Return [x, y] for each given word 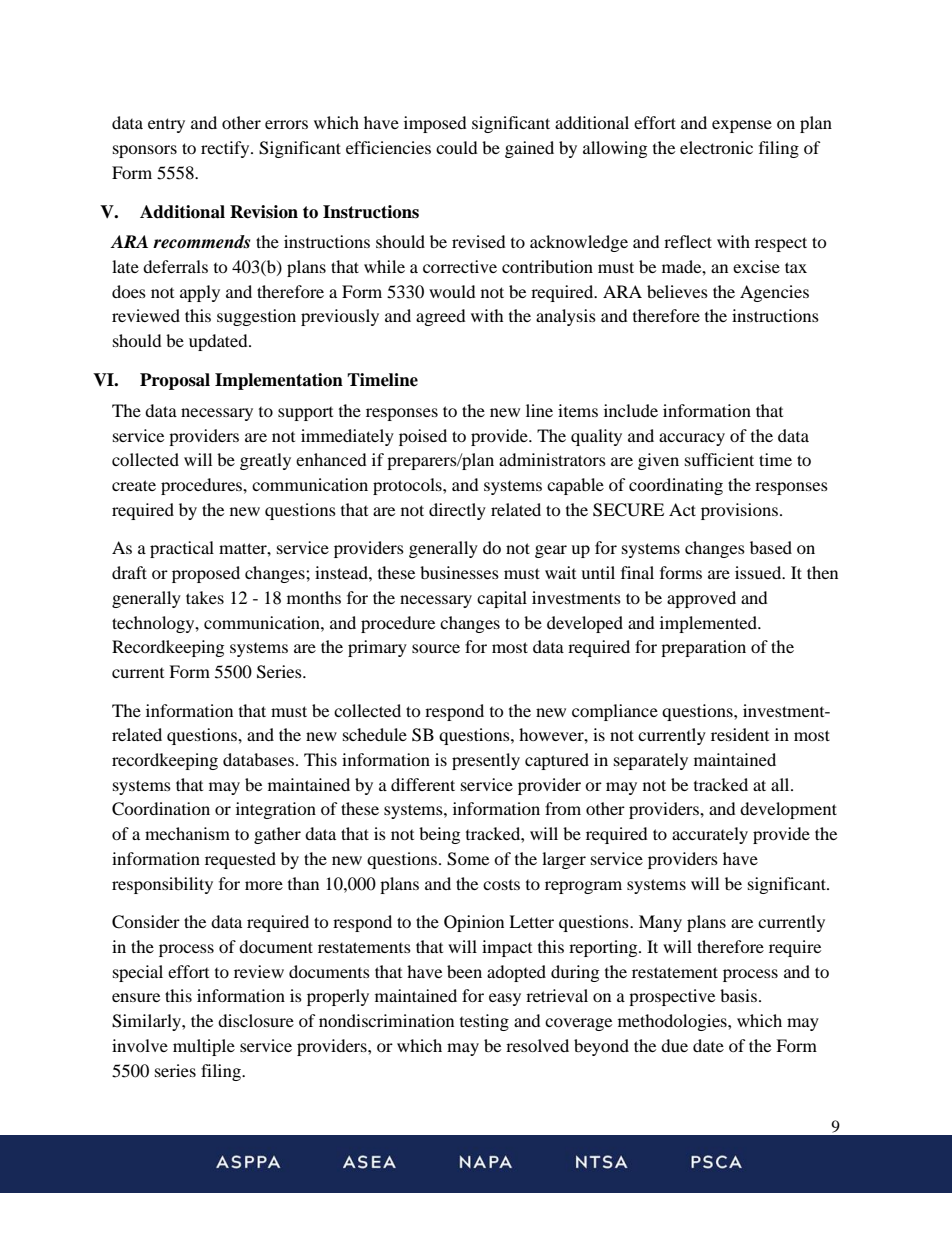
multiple [204, 1047]
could [457, 147]
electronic [716, 147]
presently [486, 761]
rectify [226, 149]
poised [423, 437]
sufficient [719, 459]
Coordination [161, 809]
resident [740, 734]
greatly [265, 461]
